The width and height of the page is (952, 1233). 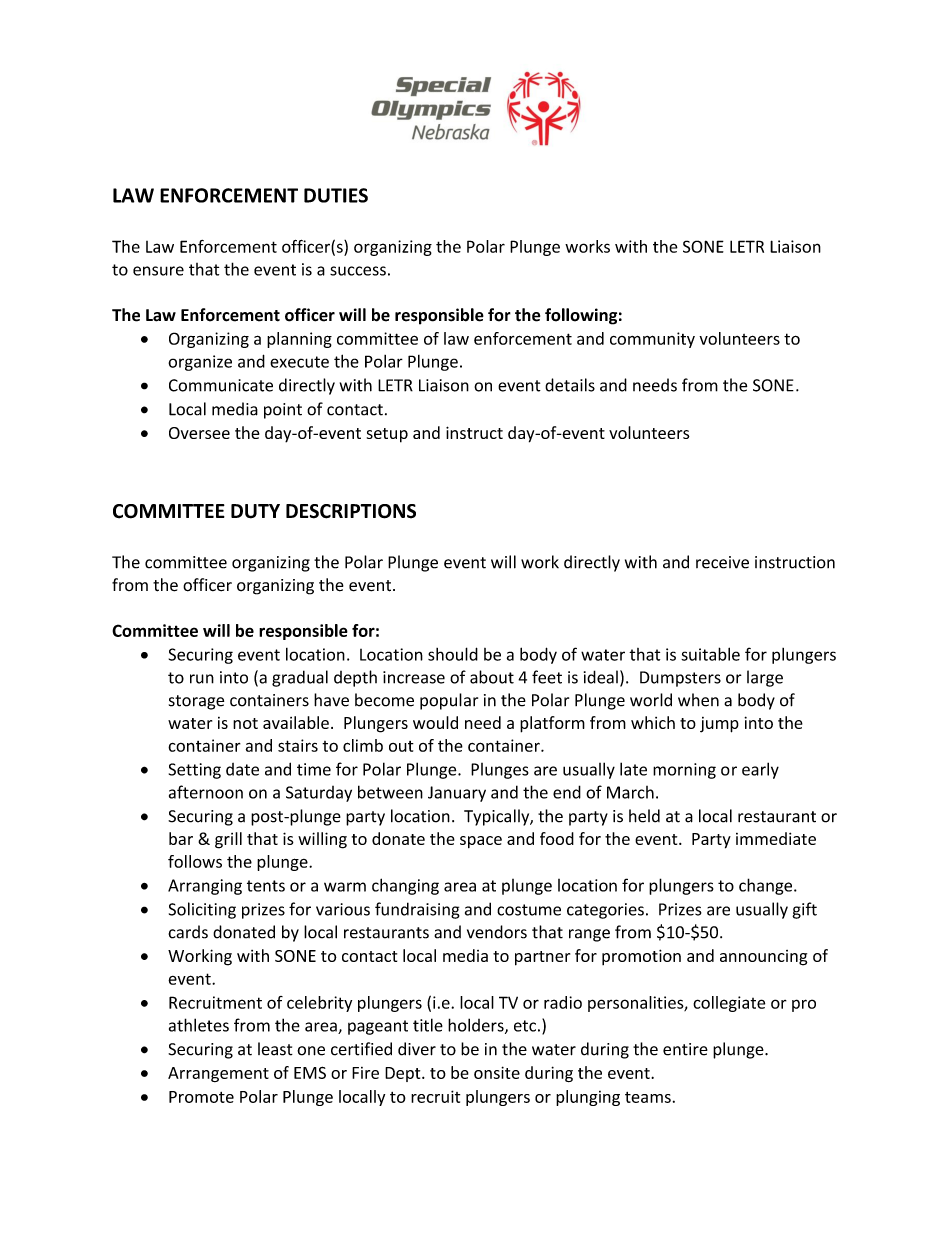 What do you see at coordinates (202, 679) in the page?
I see `run` at bounding box center [202, 679].
